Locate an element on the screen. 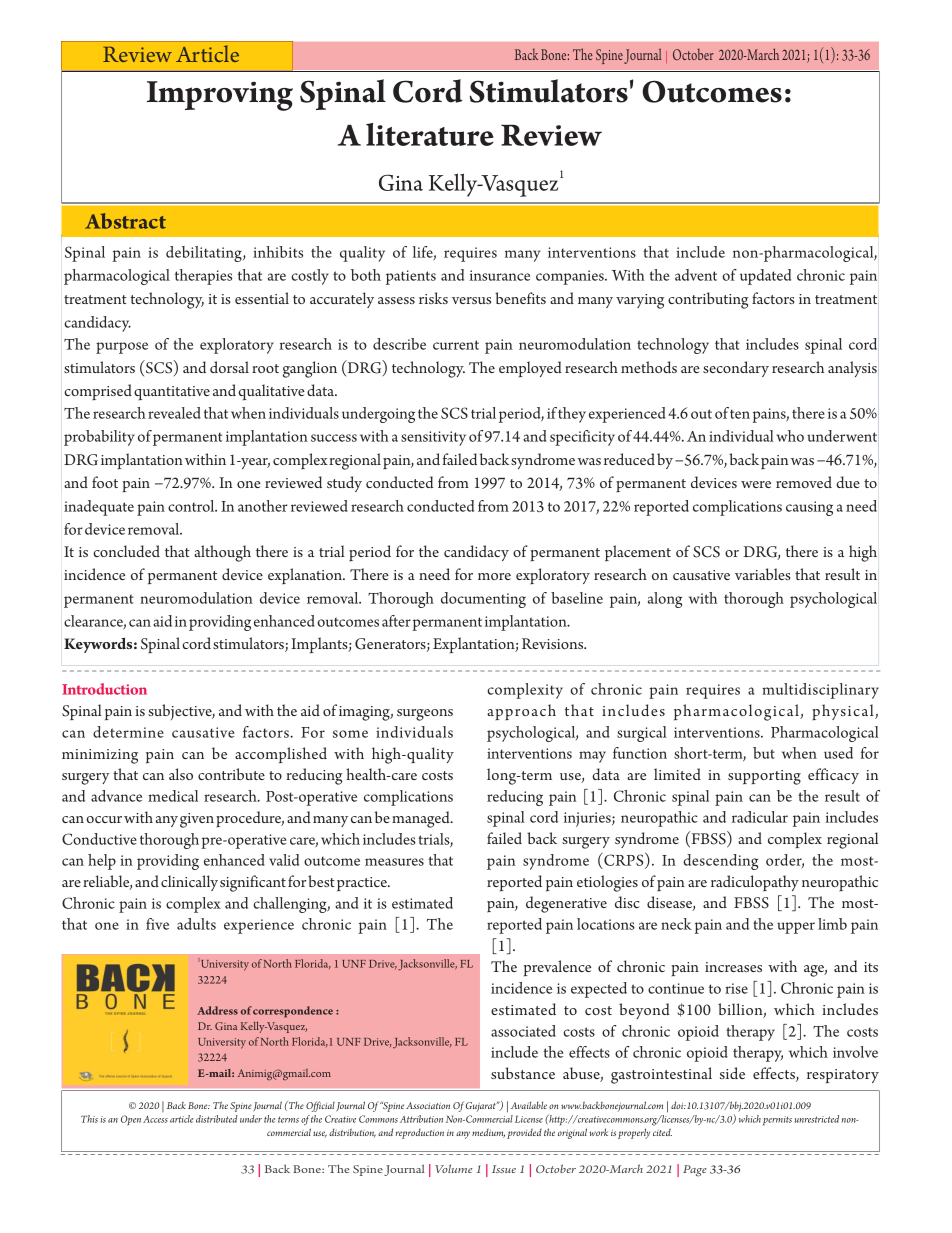 The height and width of the screenshot is (1233, 952). literature is located at coordinates (430, 134).
